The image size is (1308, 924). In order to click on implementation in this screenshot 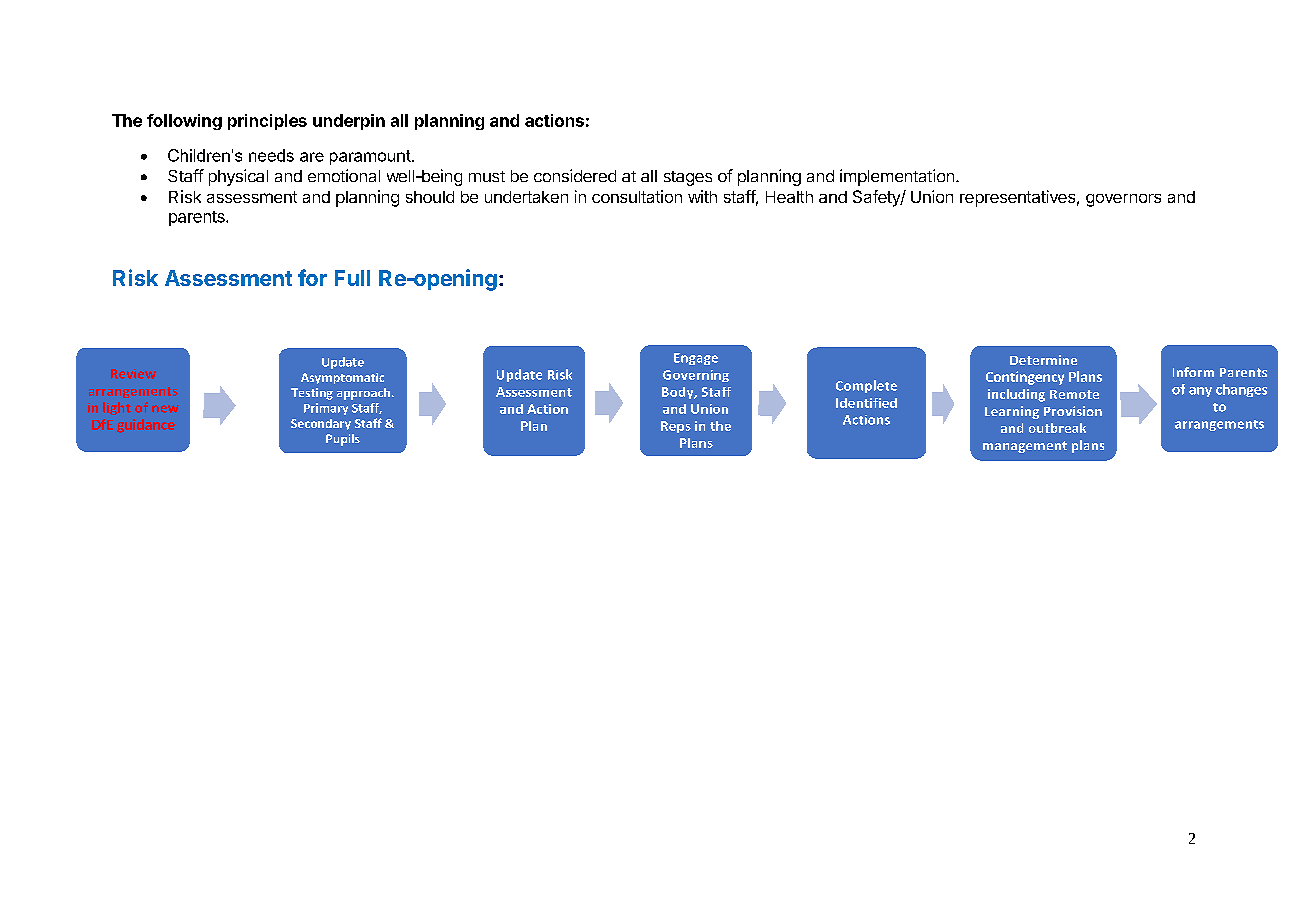, I will do `click(897, 177)`.
